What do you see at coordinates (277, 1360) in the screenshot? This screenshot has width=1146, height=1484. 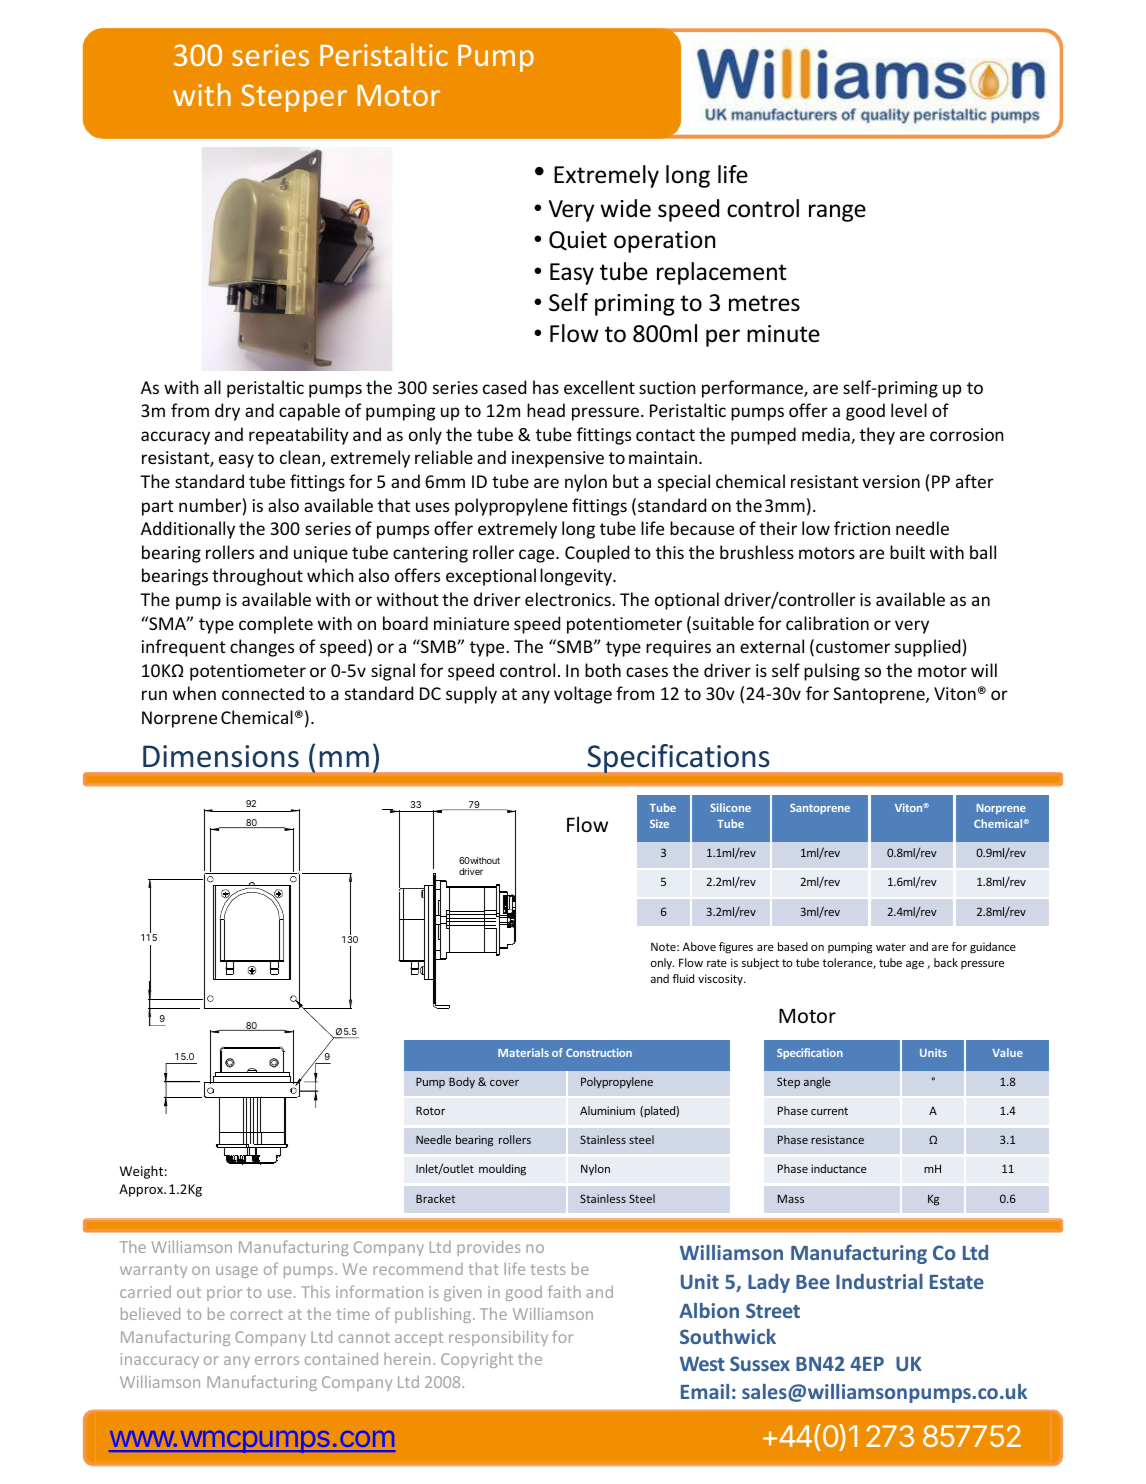 I see `errors` at bounding box center [277, 1360].
